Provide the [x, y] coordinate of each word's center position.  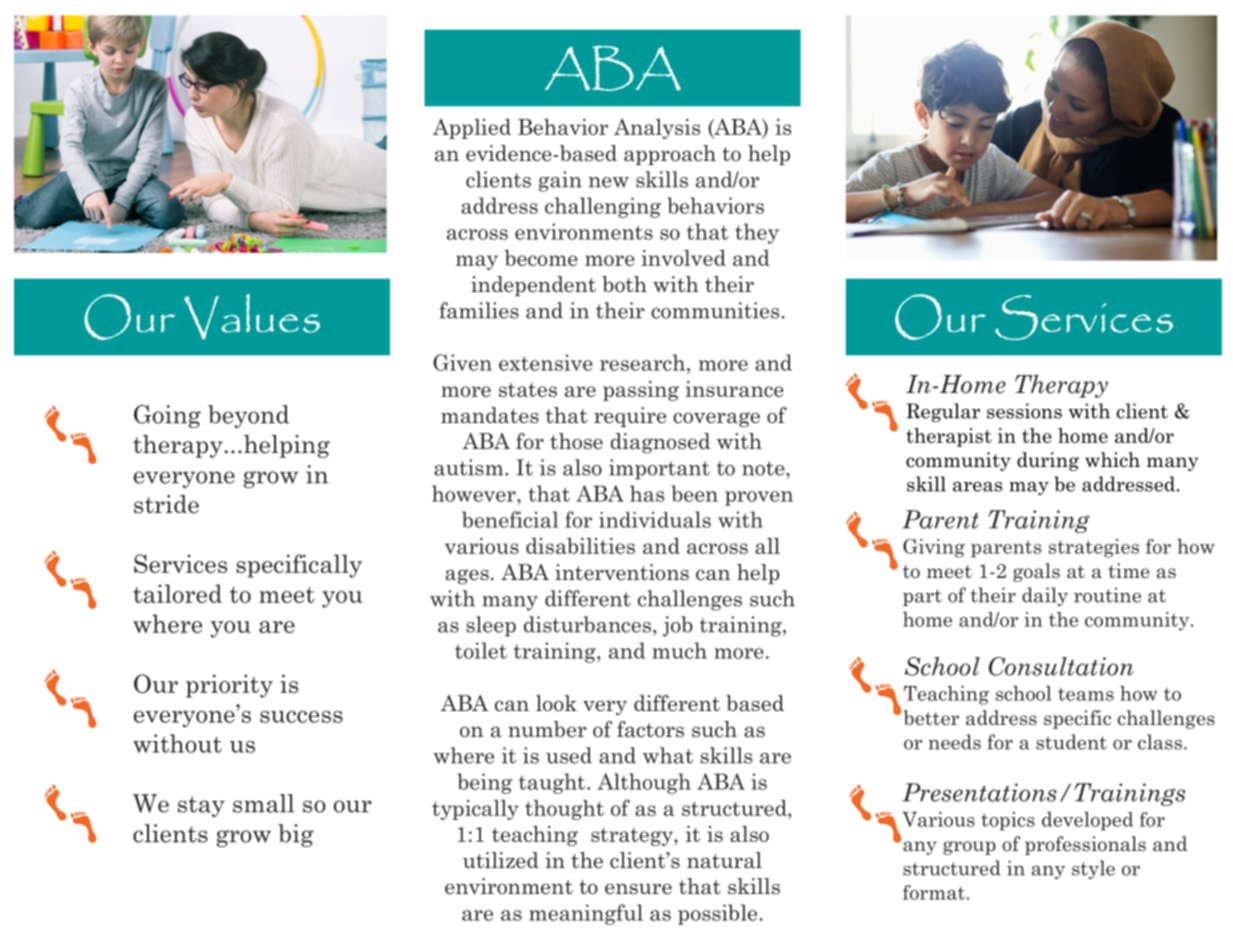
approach [670, 155]
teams [1086, 694]
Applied [472, 129]
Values [252, 317]
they [757, 233]
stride [166, 504]
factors [650, 729]
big [296, 835]
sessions [1024, 411]
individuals [655, 519]
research [644, 362]
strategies [1094, 548]
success [301, 717]
